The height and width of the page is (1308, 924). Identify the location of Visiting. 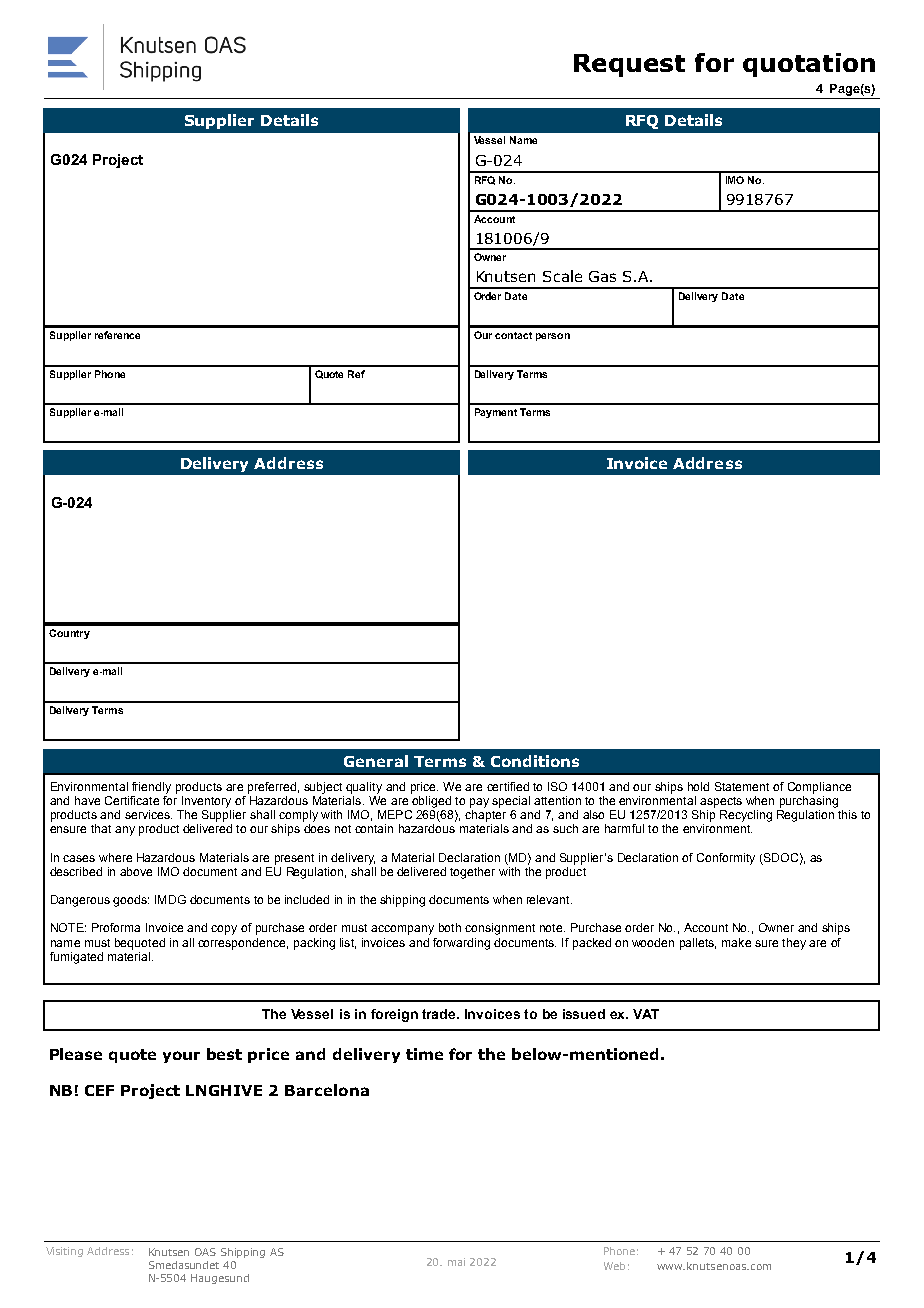
(64, 1252).
